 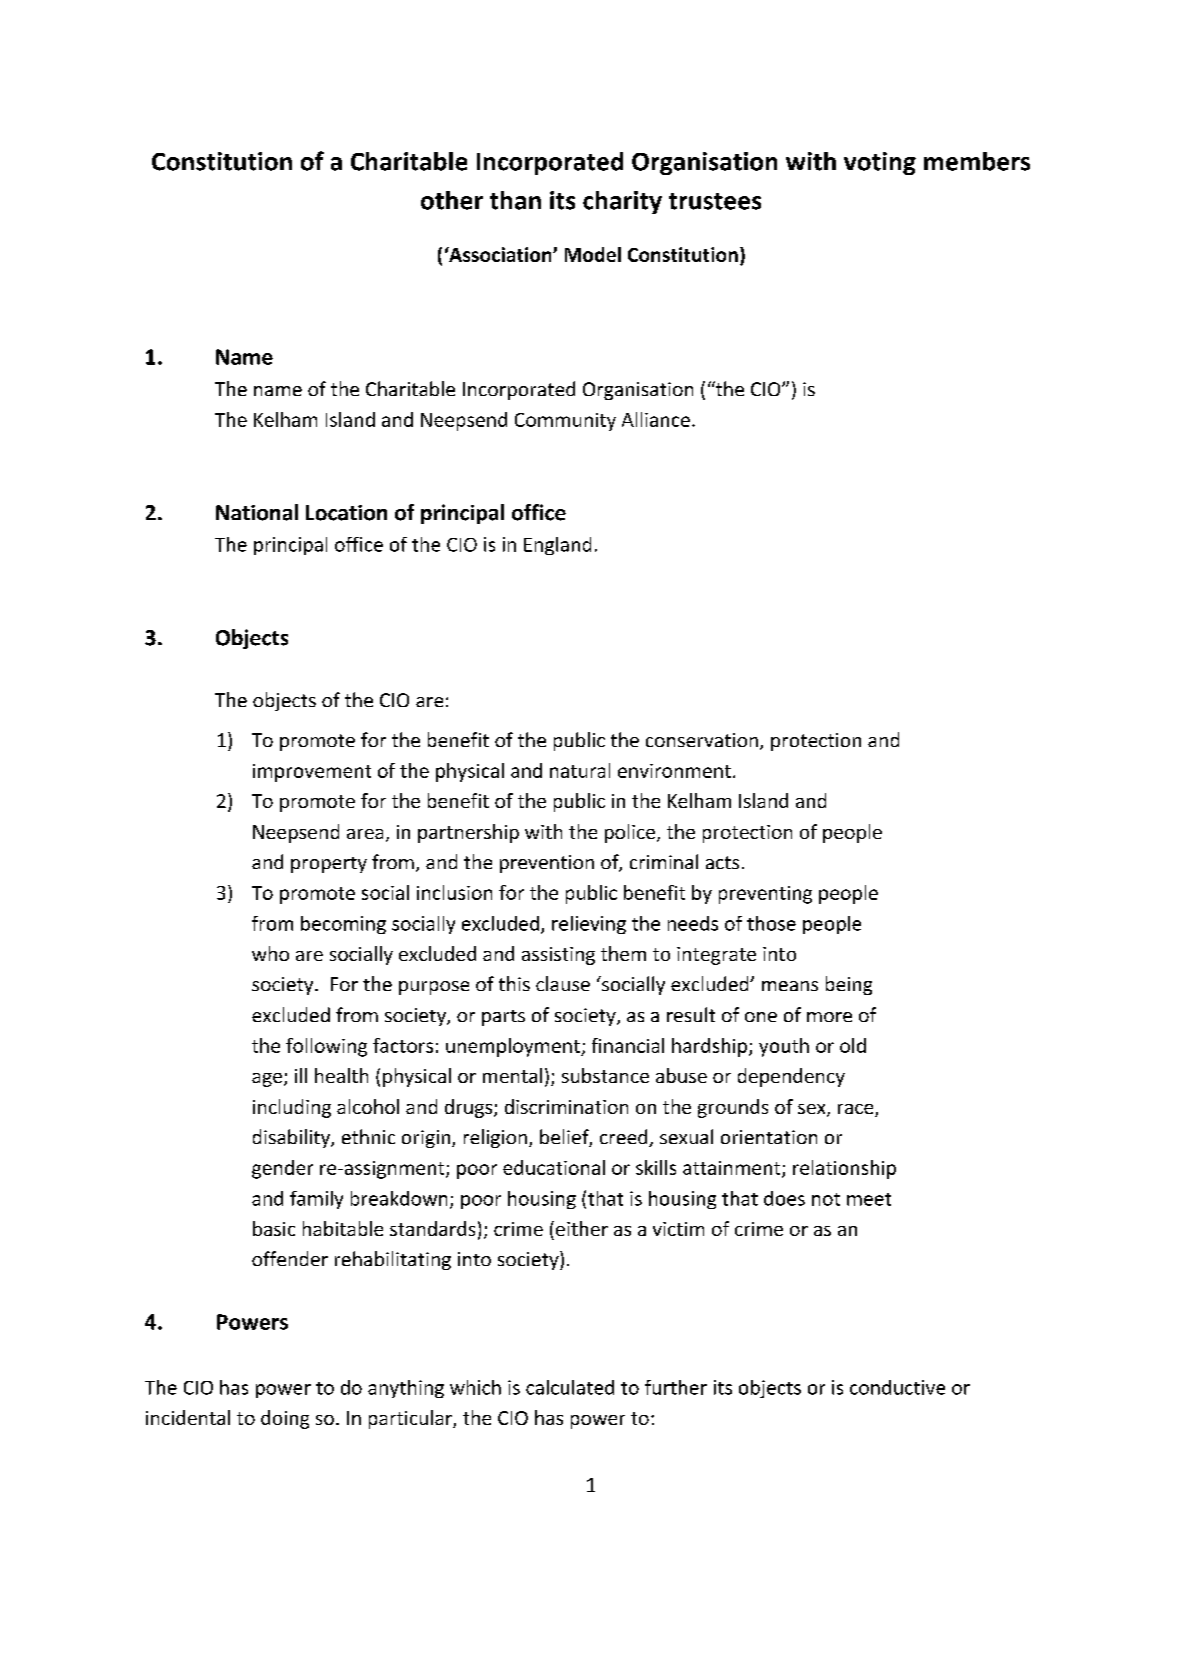 I want to click on conservation, so click(x=702, y=740).
